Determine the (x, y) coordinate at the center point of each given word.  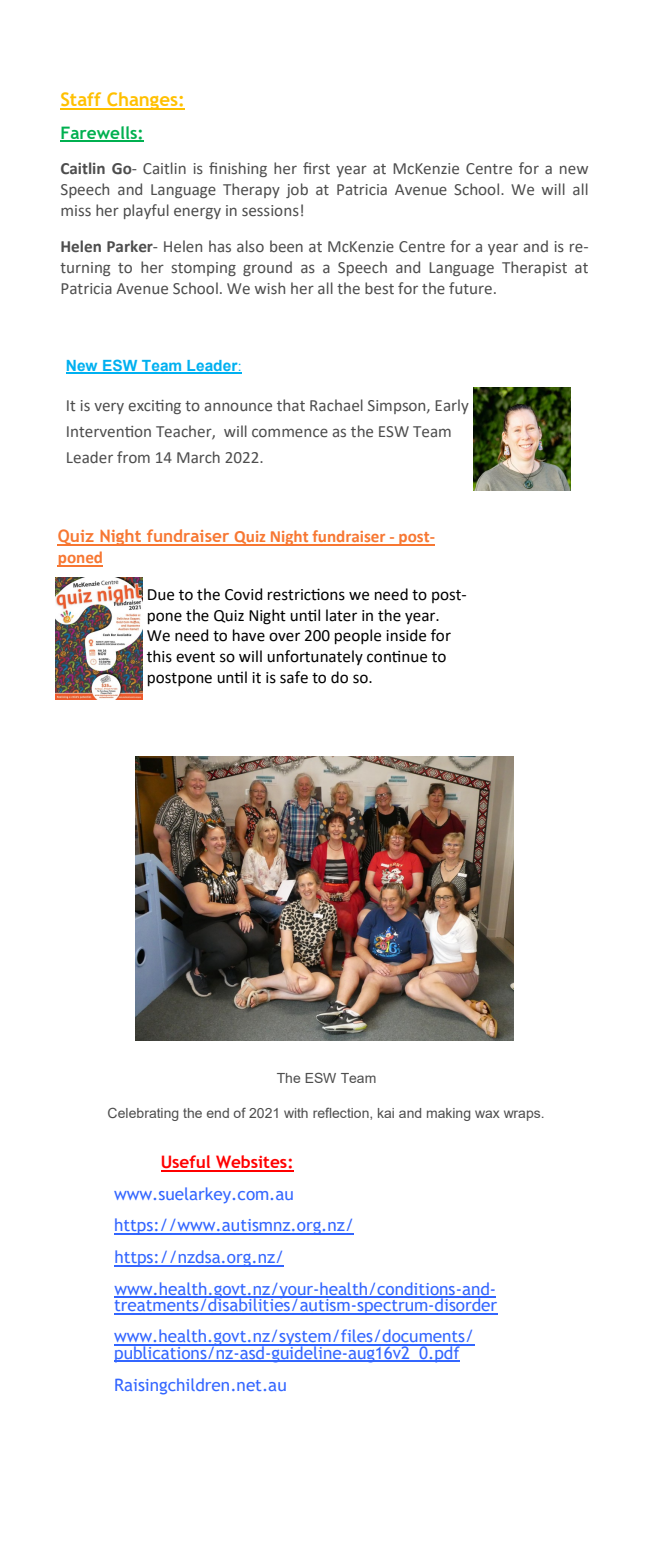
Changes (142, 101)
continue (397, 656)
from (133, 457)
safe (294, 677)
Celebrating (143, 1114)
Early (452, 406)
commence (290, 432)
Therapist (534, 268)
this (159, 656)
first (316, 168)
